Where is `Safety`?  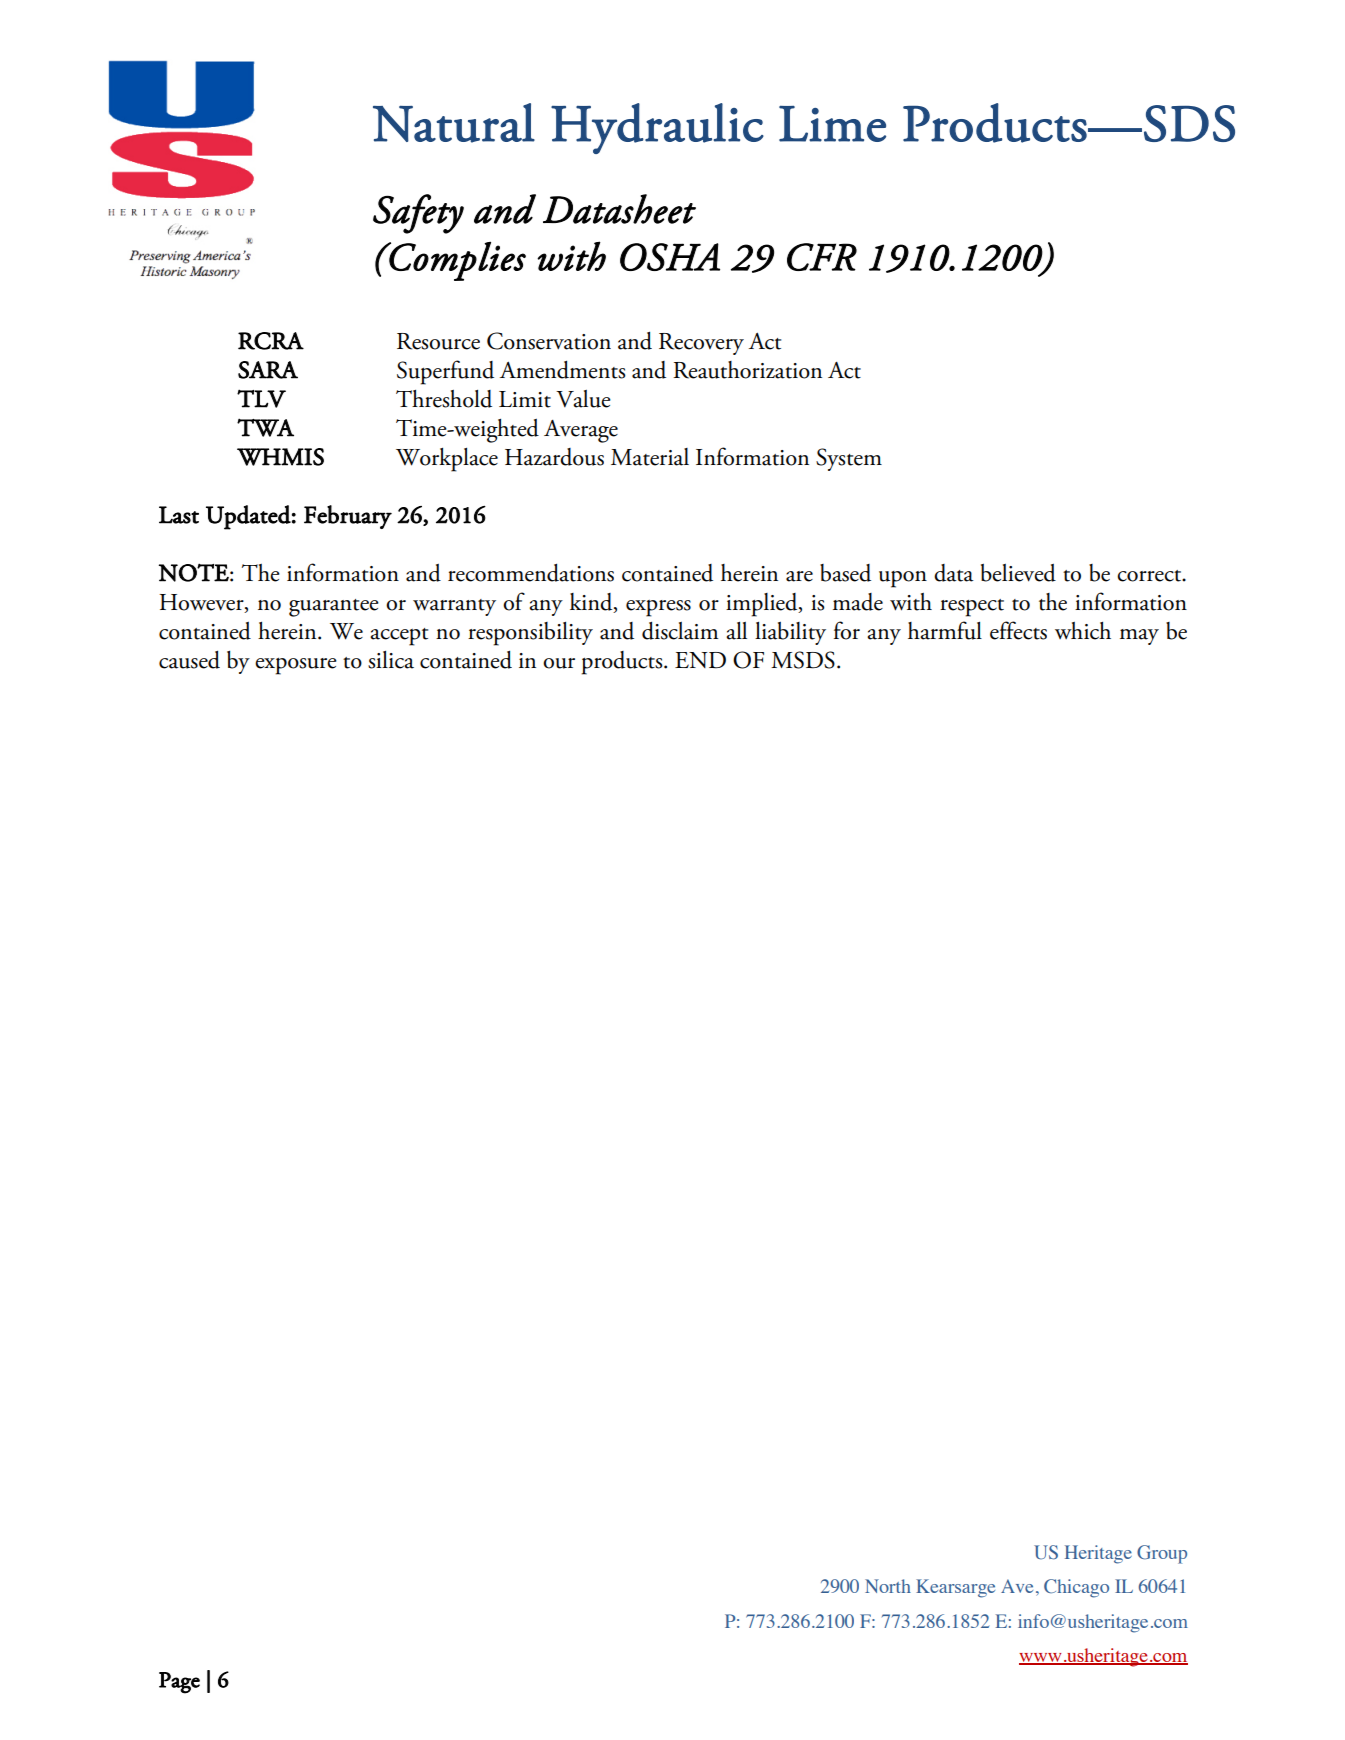
Safety is located at coordinates (418, 214).
